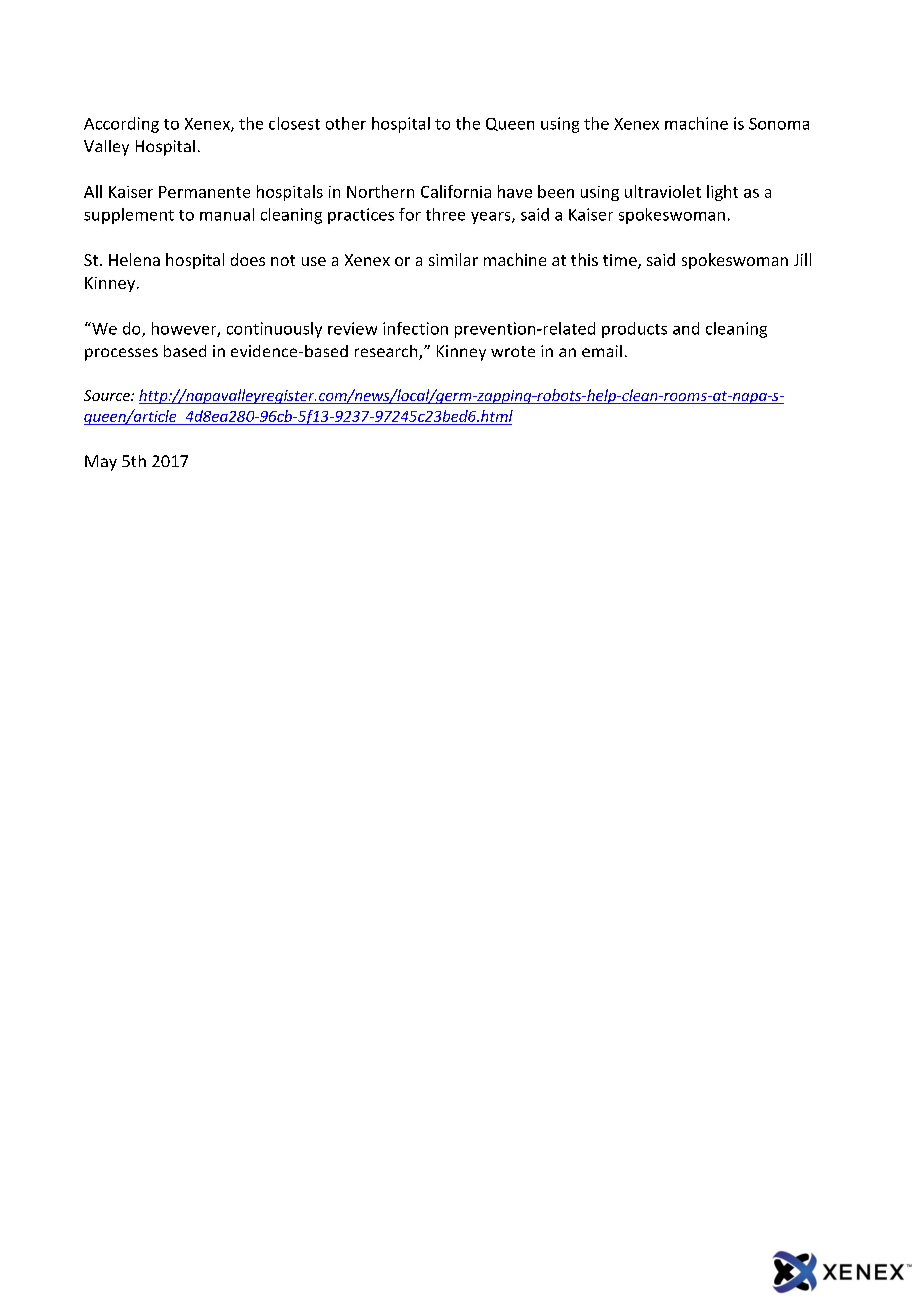  Describe the element at coordinates (415, 328) in the page. I see `infection` at that location.
